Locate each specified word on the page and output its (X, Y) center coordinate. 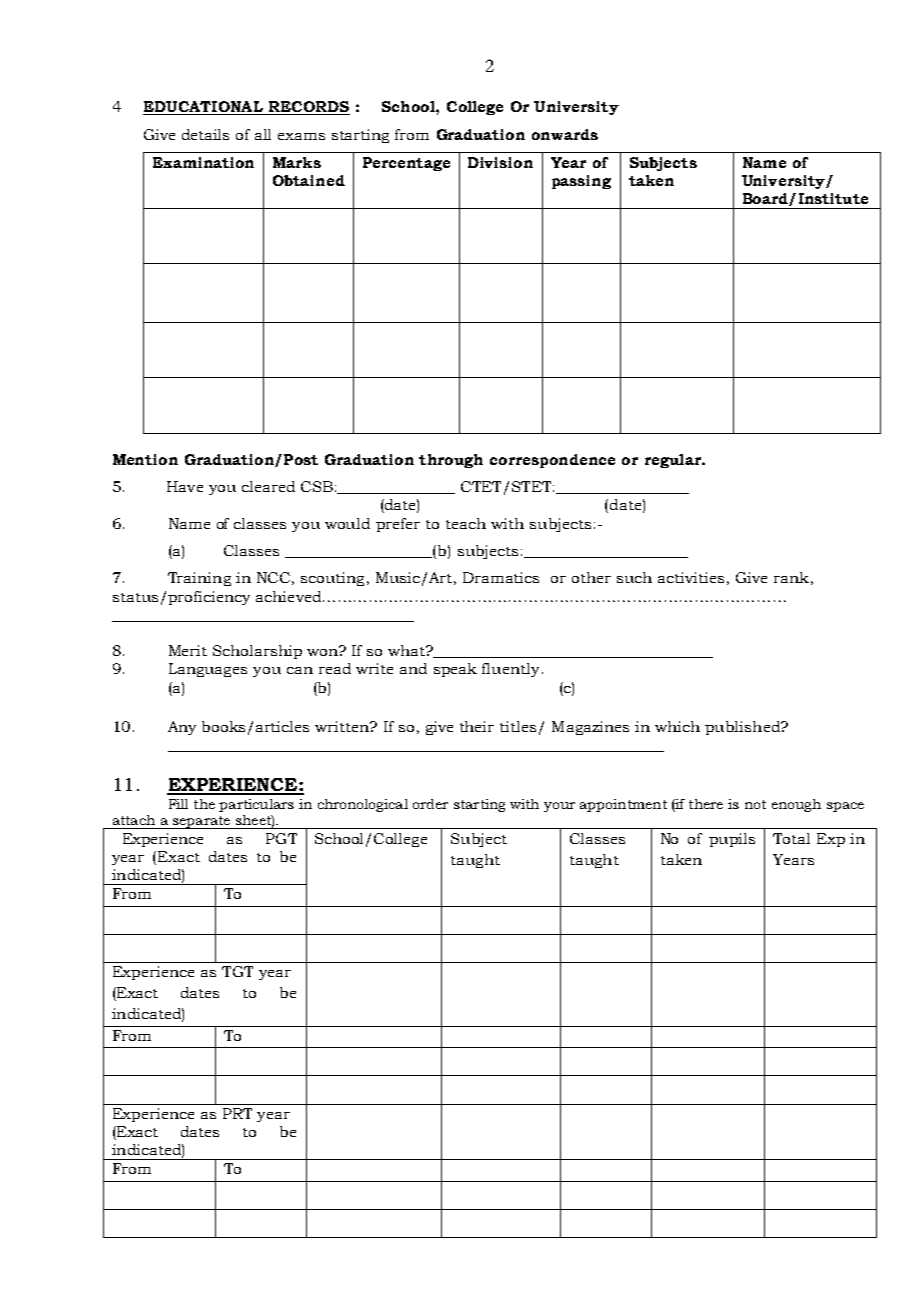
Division (500, 162)
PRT (237, 1113)
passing (581, 182)
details (205, 134)
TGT (237, 971)
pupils (732, 840)
